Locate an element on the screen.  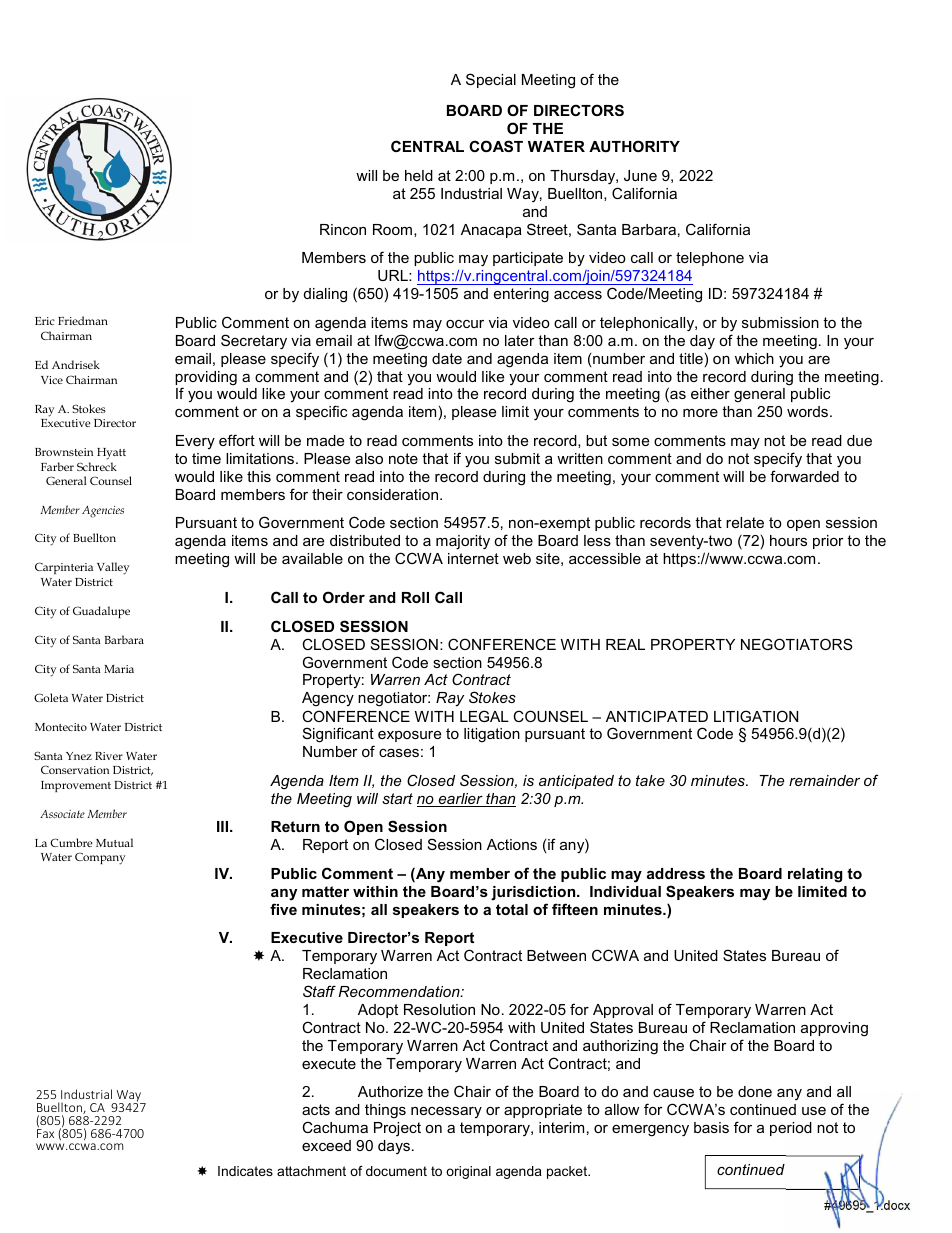
earlier is located at coordinates (460, 800).
